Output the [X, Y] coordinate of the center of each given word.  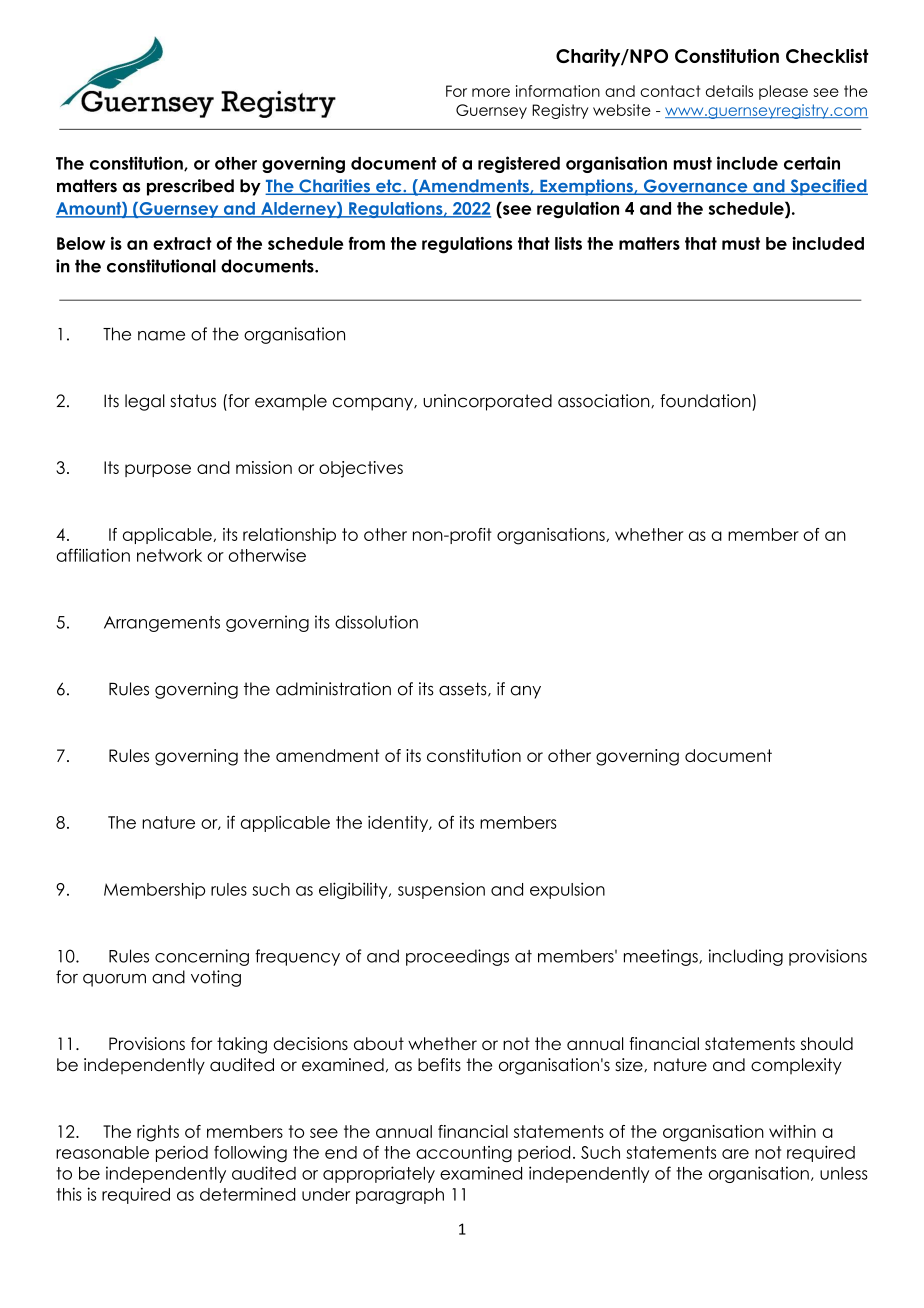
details [729, 91]
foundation [705, 401]
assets [464, 689]
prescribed [190, 187]
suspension [441, 890]
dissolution [376, 622]
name [161, 336]
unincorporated [487, 402]
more [491, 92]
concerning [202, 957]
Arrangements [162, 624]
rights [158, 1133]
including [746, 957]
